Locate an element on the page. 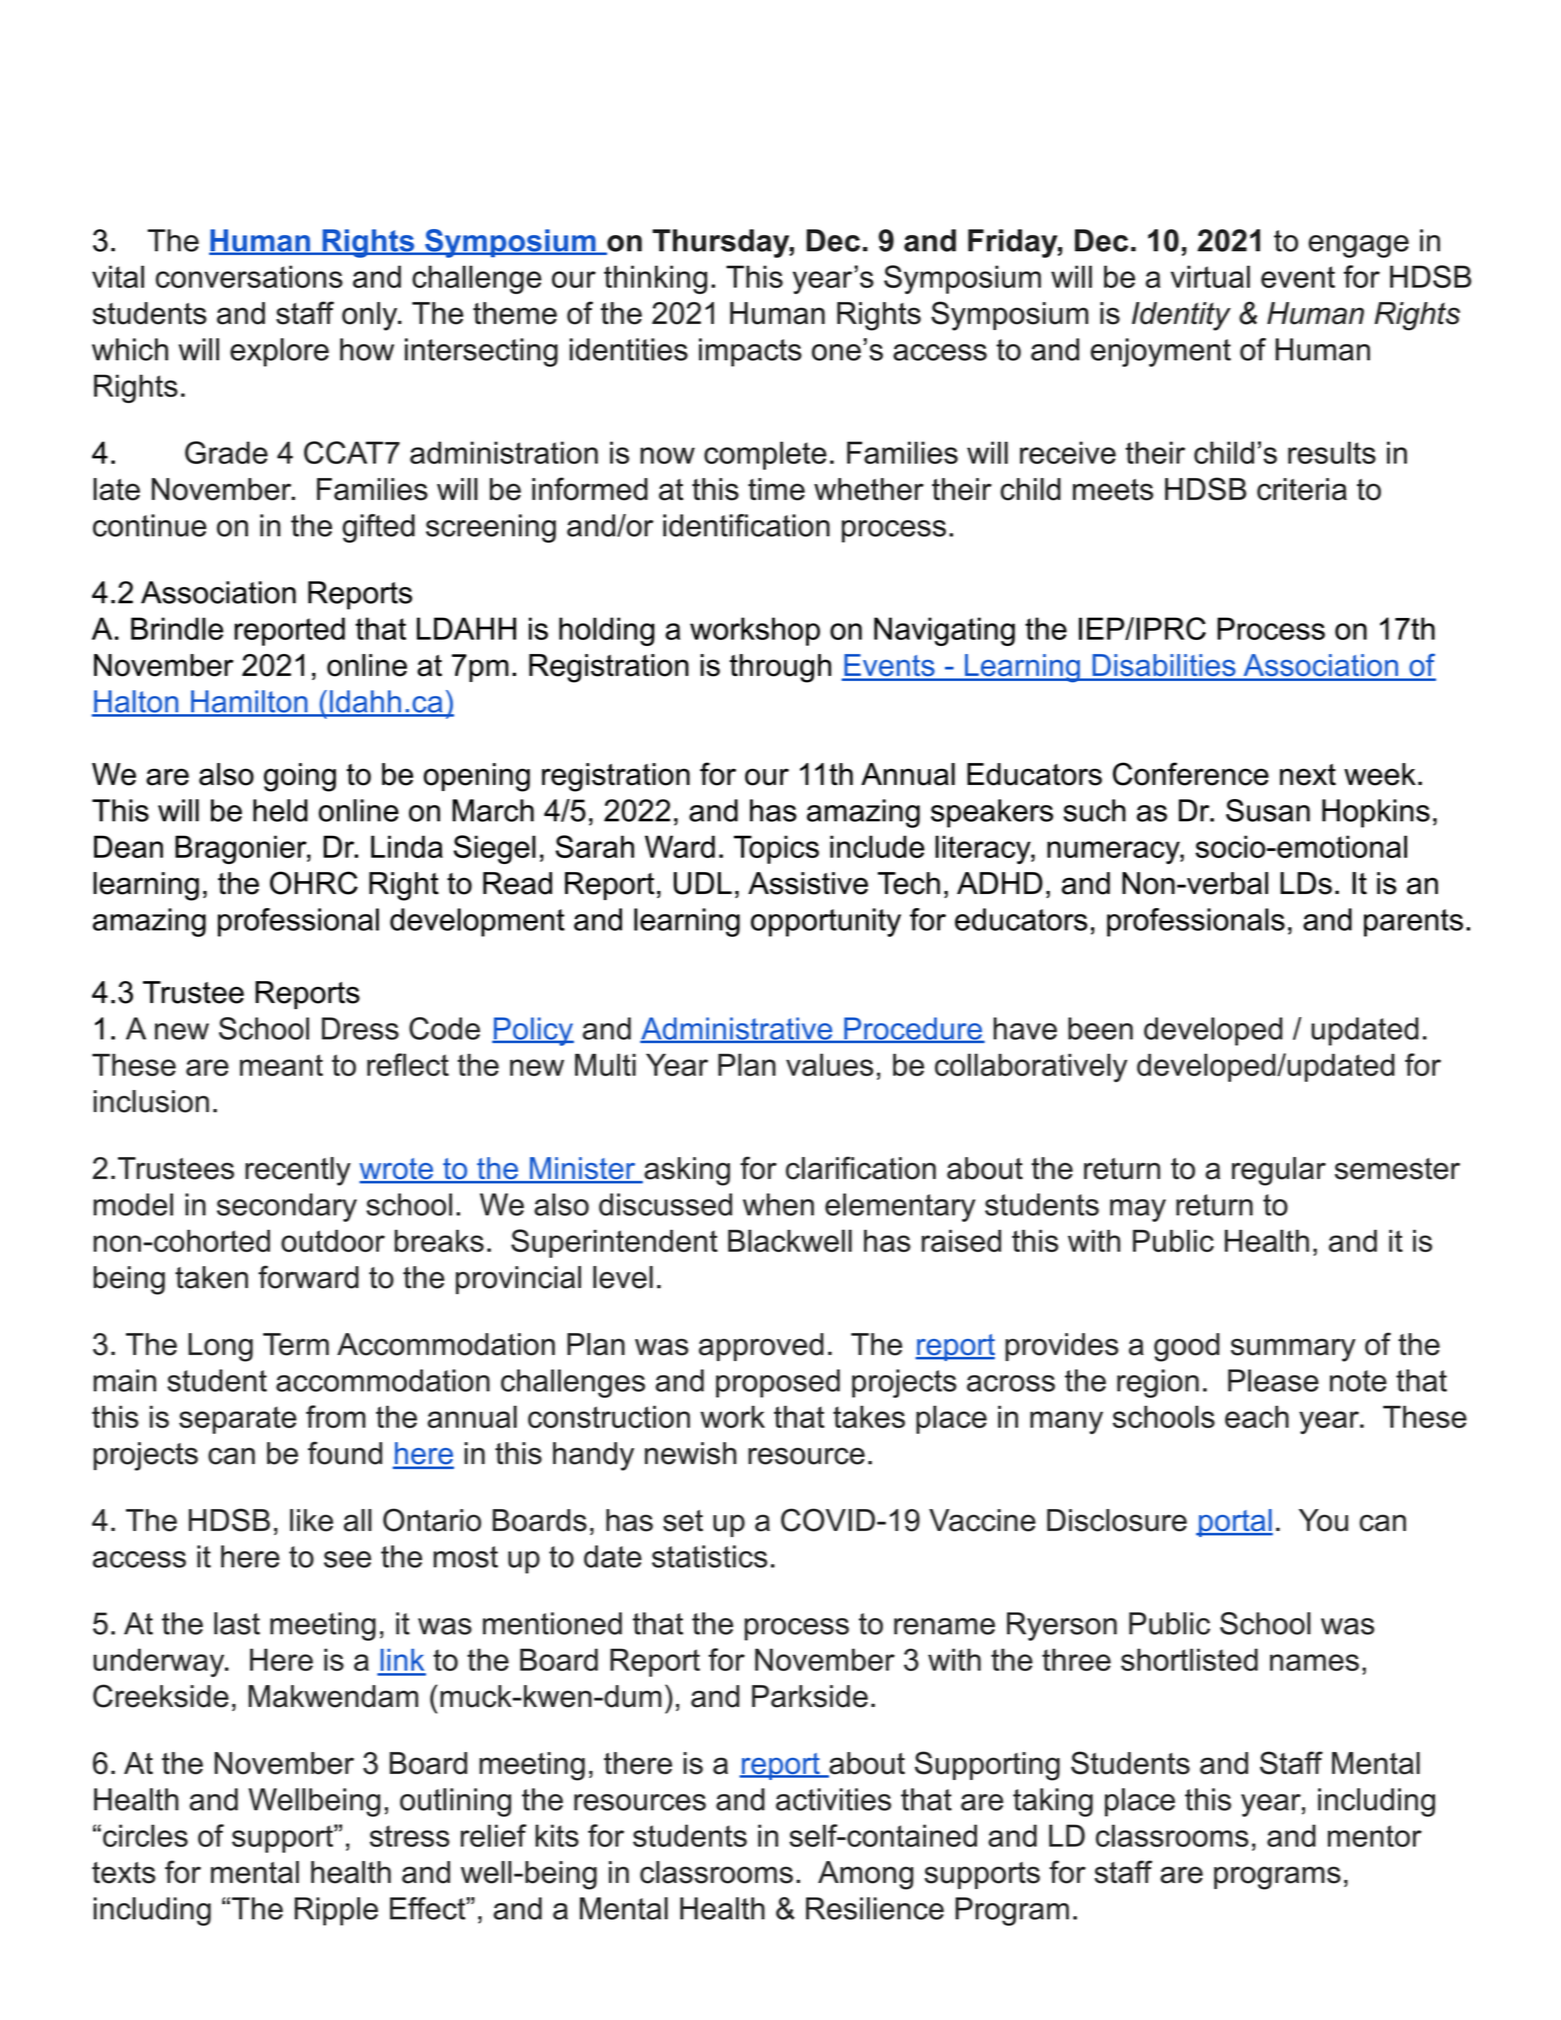 Image resolution: width=1561 pixels, height=2020 pixels. newish is located at coordinates (690, 1453).
